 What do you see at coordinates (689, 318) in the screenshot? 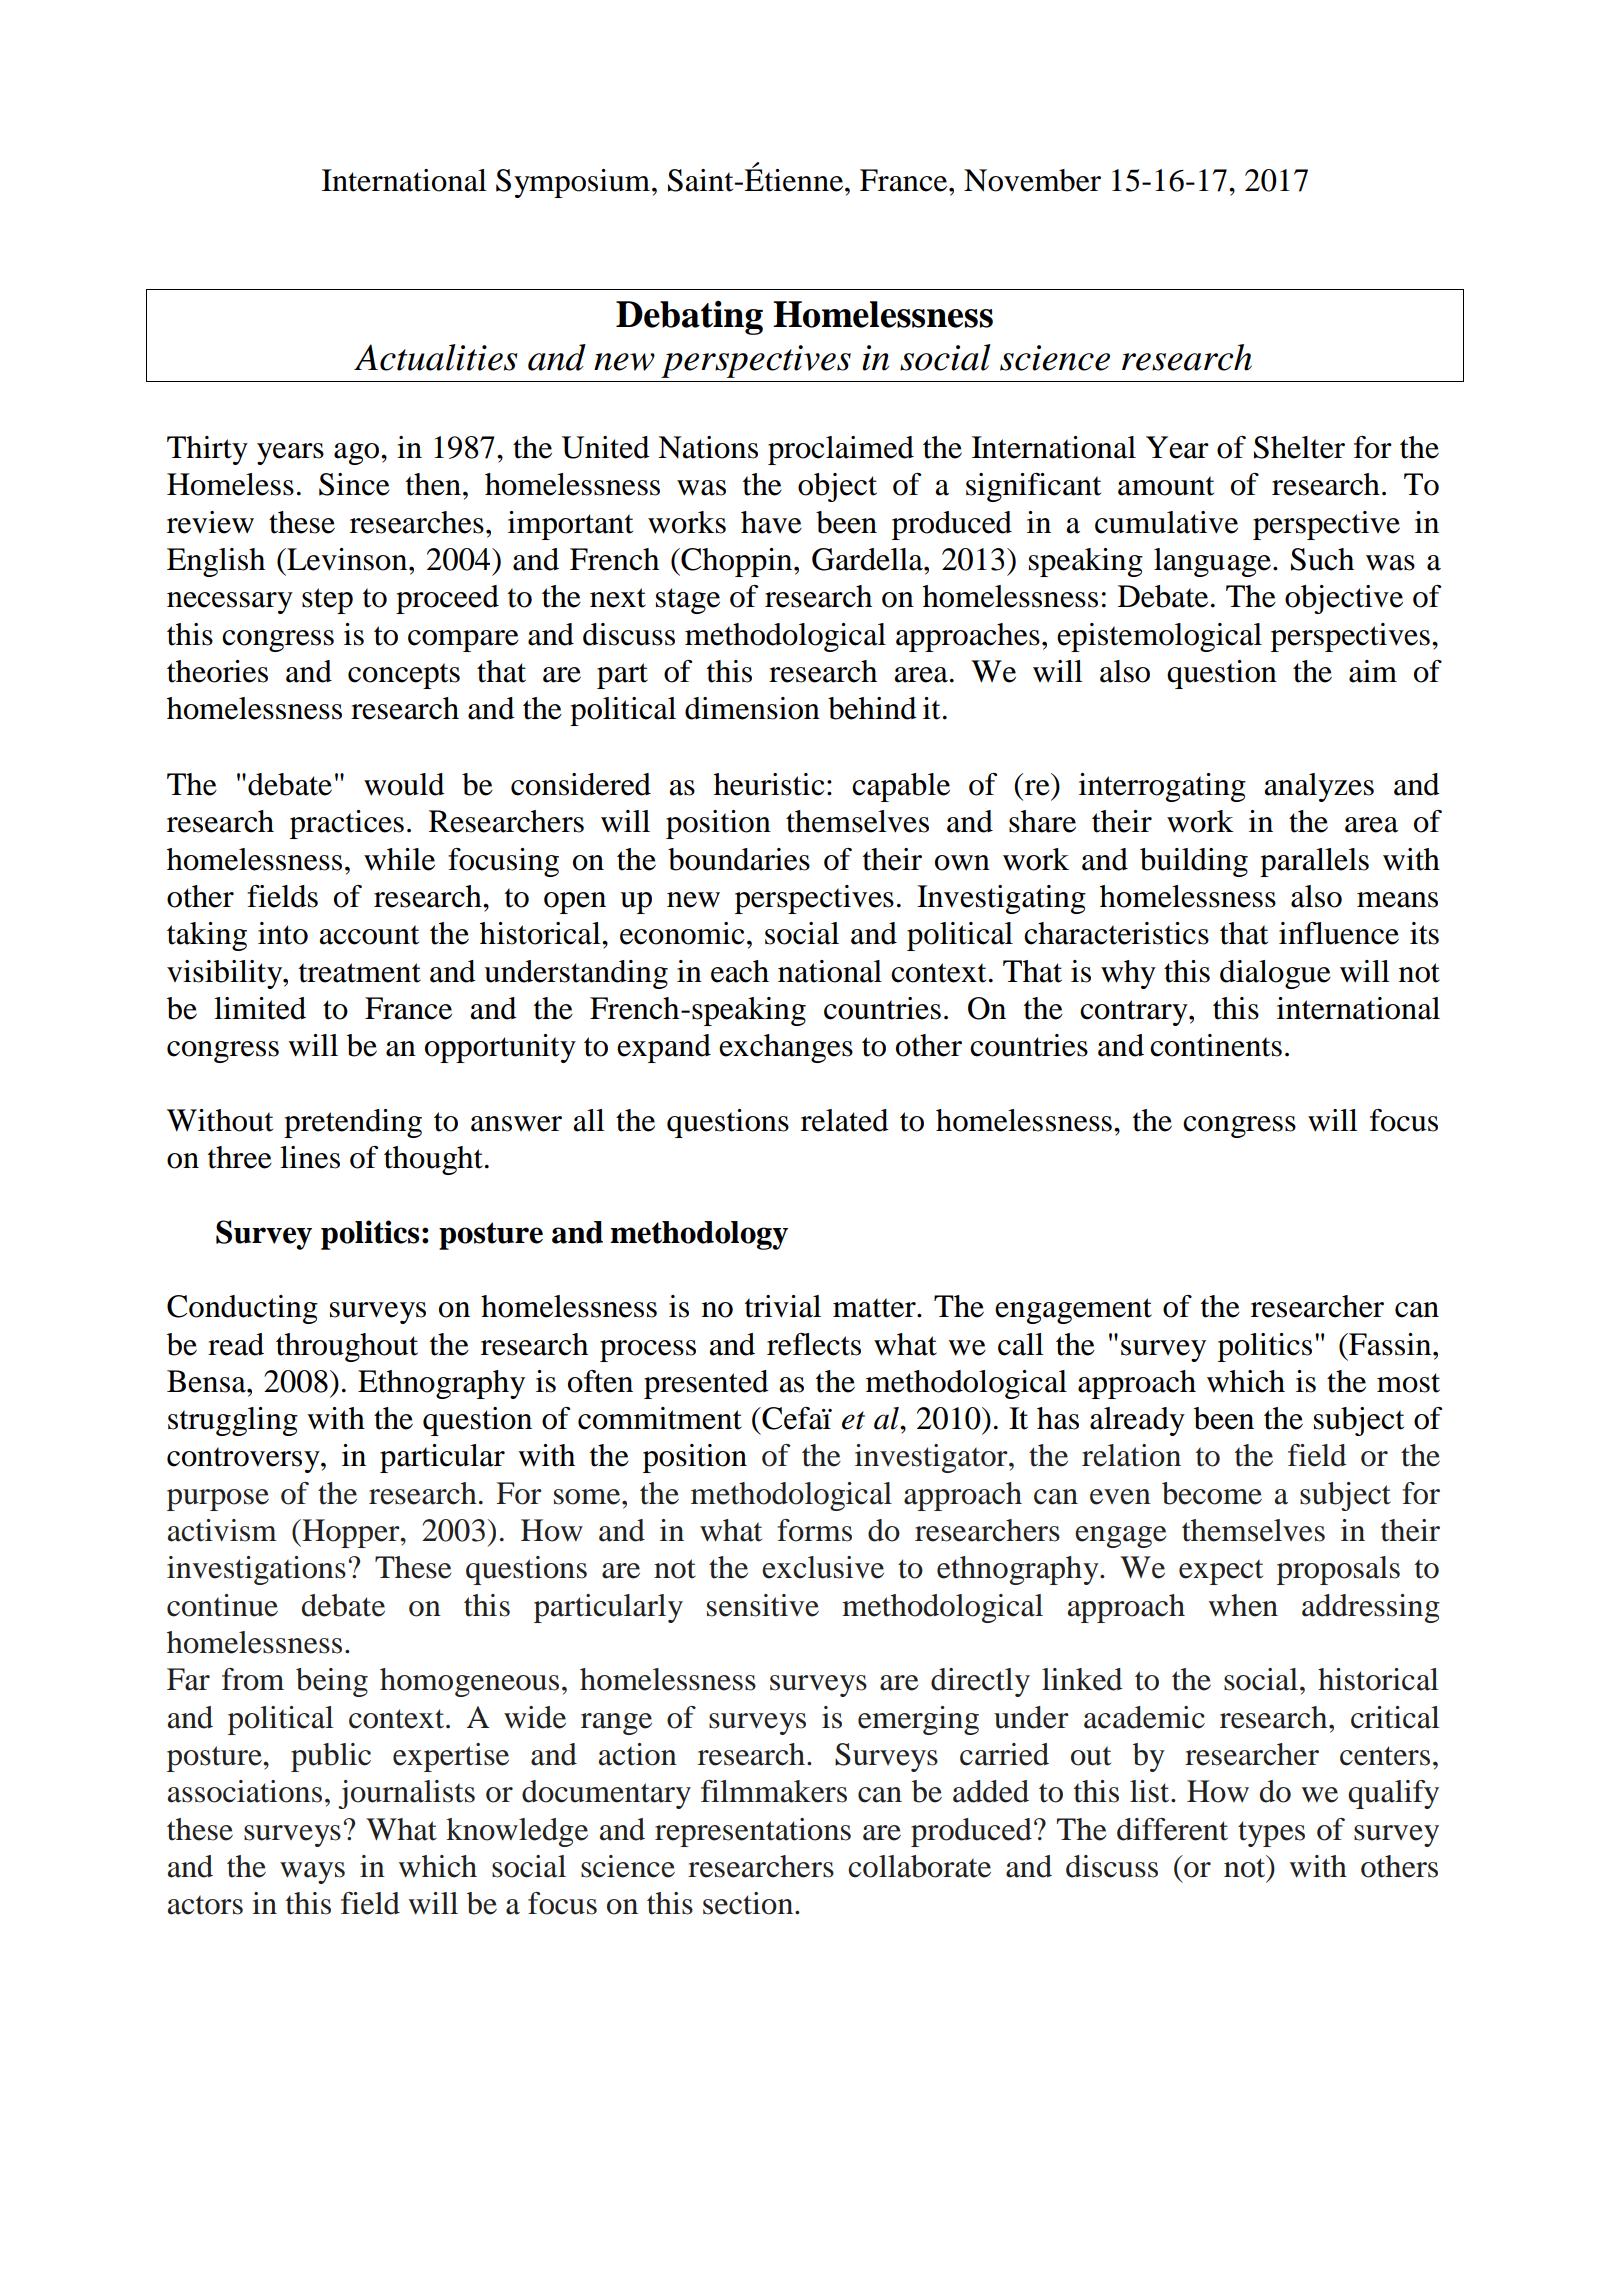
I see `Debating` at bounding box center [689, 318].
